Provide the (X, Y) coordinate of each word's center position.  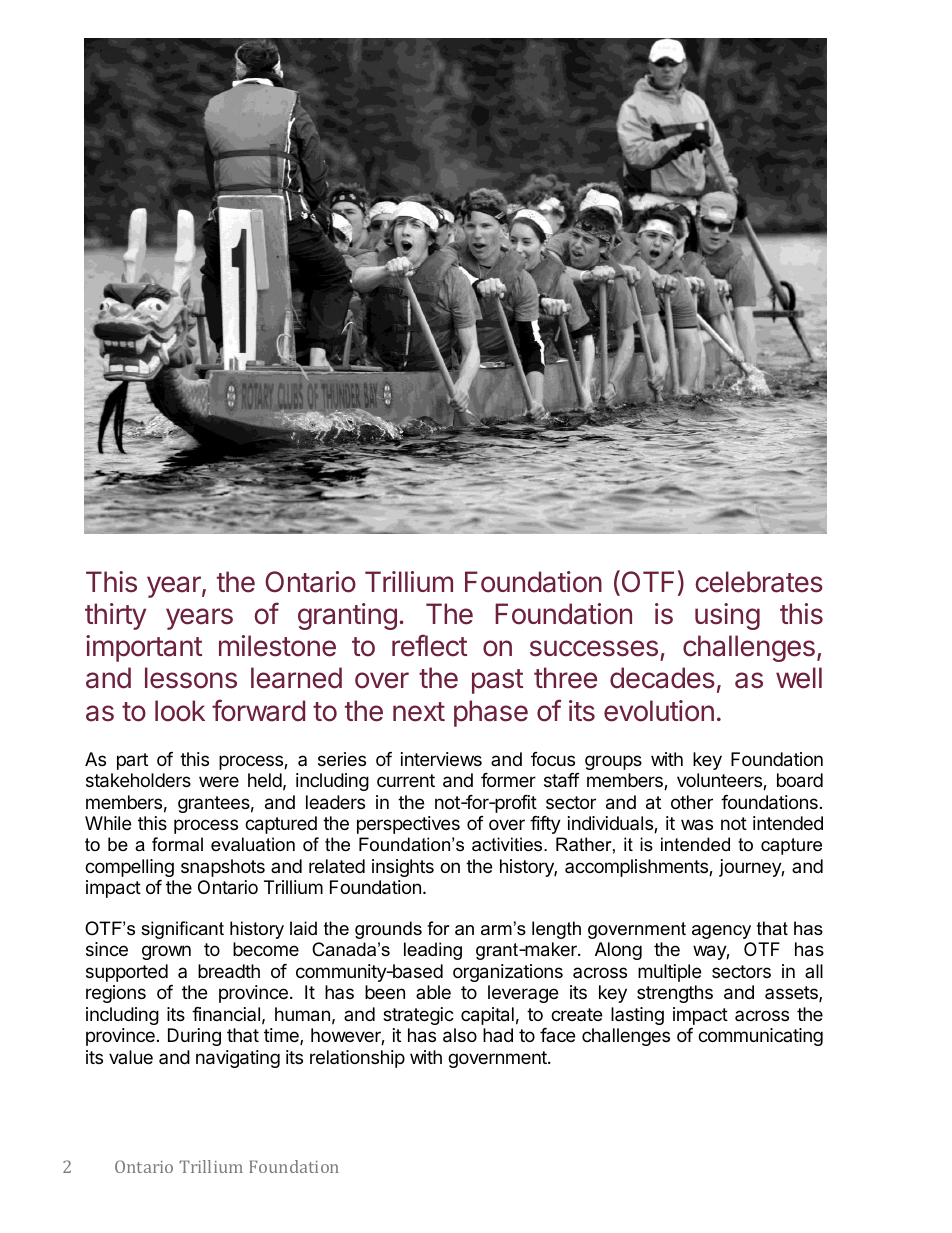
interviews (441, 759)
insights (403, 868)
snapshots (223, 868)
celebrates (759, 582)
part (132, 761)
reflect (429, 645)
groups (613, 762)
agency (721, 932)
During (194, 1037)
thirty (115, 616)
